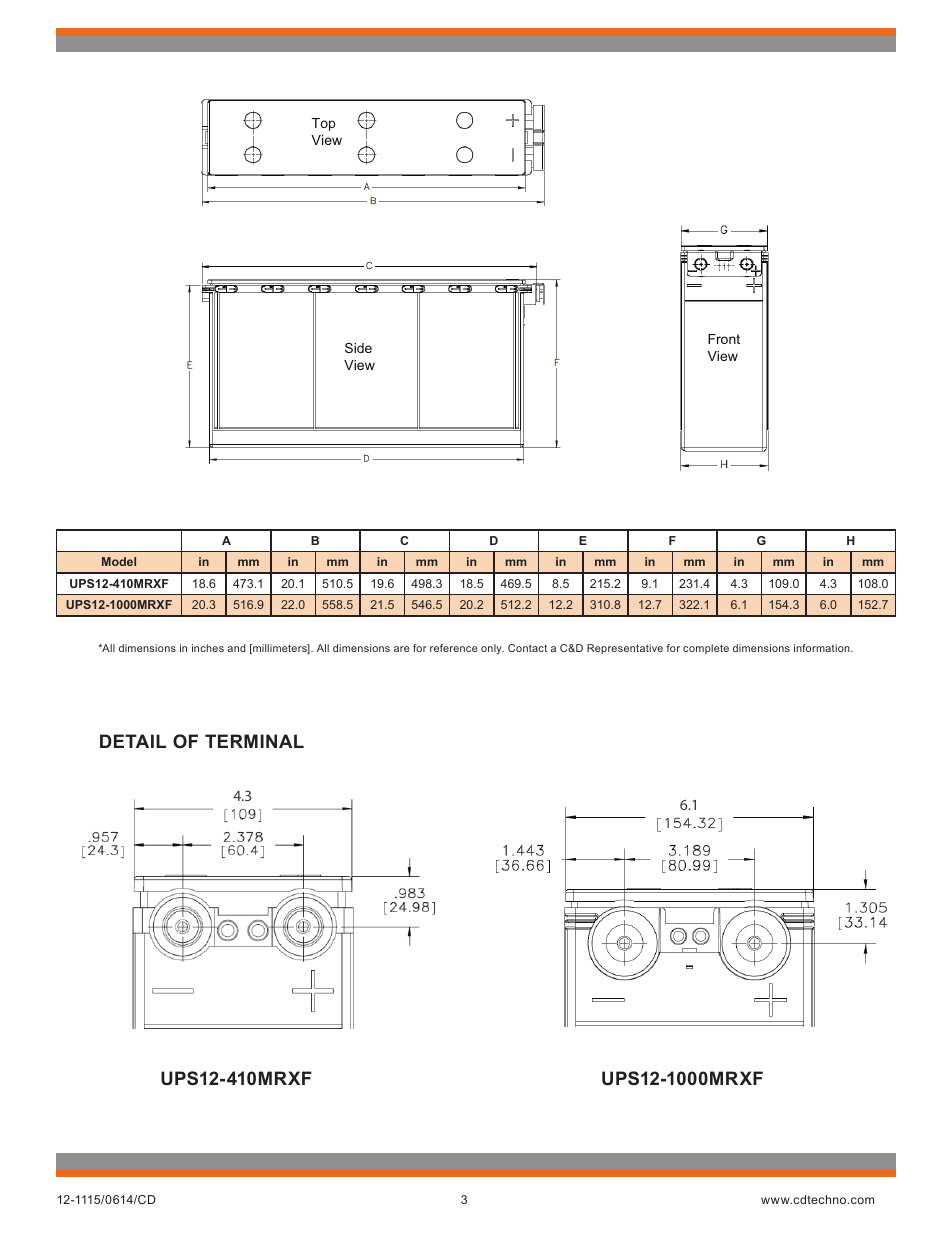 Image resolution: width=952 pixels, height=1233 pixels. Describe the element at coordinates (625, 649) in the screenshot. I see `Representative` at that location.
